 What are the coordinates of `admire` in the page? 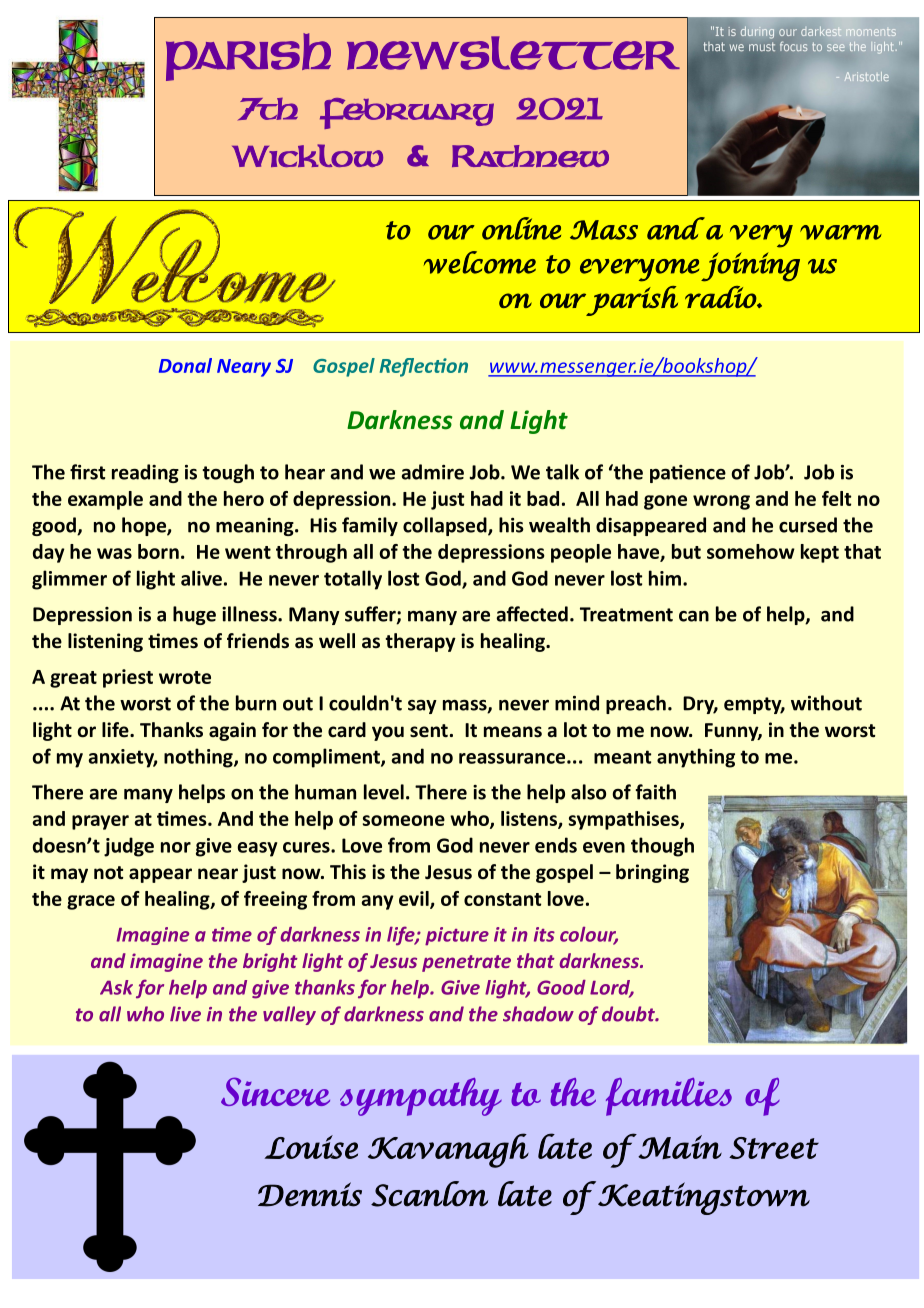 It's located at (432, 472).
